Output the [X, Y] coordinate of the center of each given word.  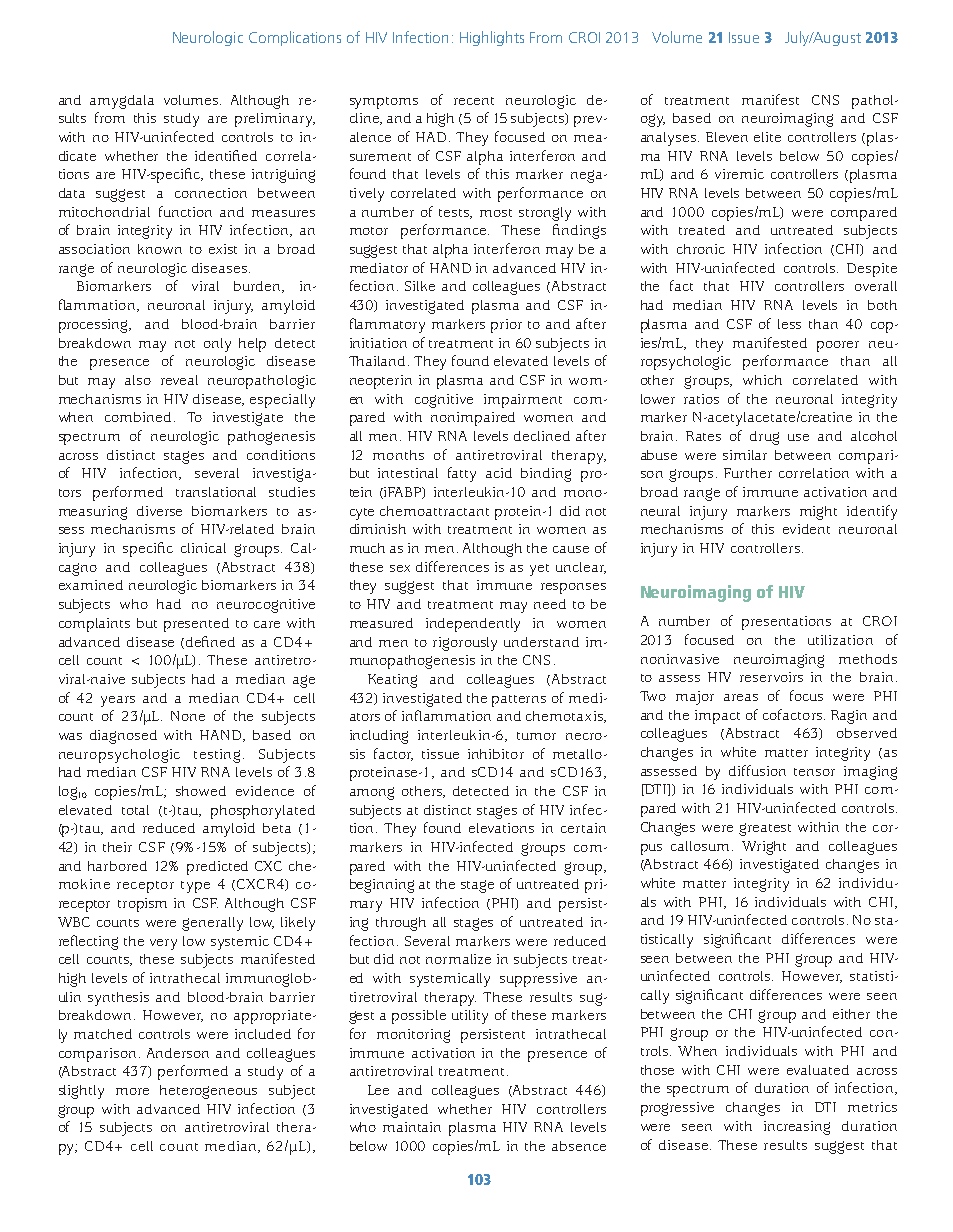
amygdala [122, 102]
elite [767, 137]
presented [196, 625]
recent [474, 101]
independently [473, 625]
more [132, 1091]
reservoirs [771, 677]
